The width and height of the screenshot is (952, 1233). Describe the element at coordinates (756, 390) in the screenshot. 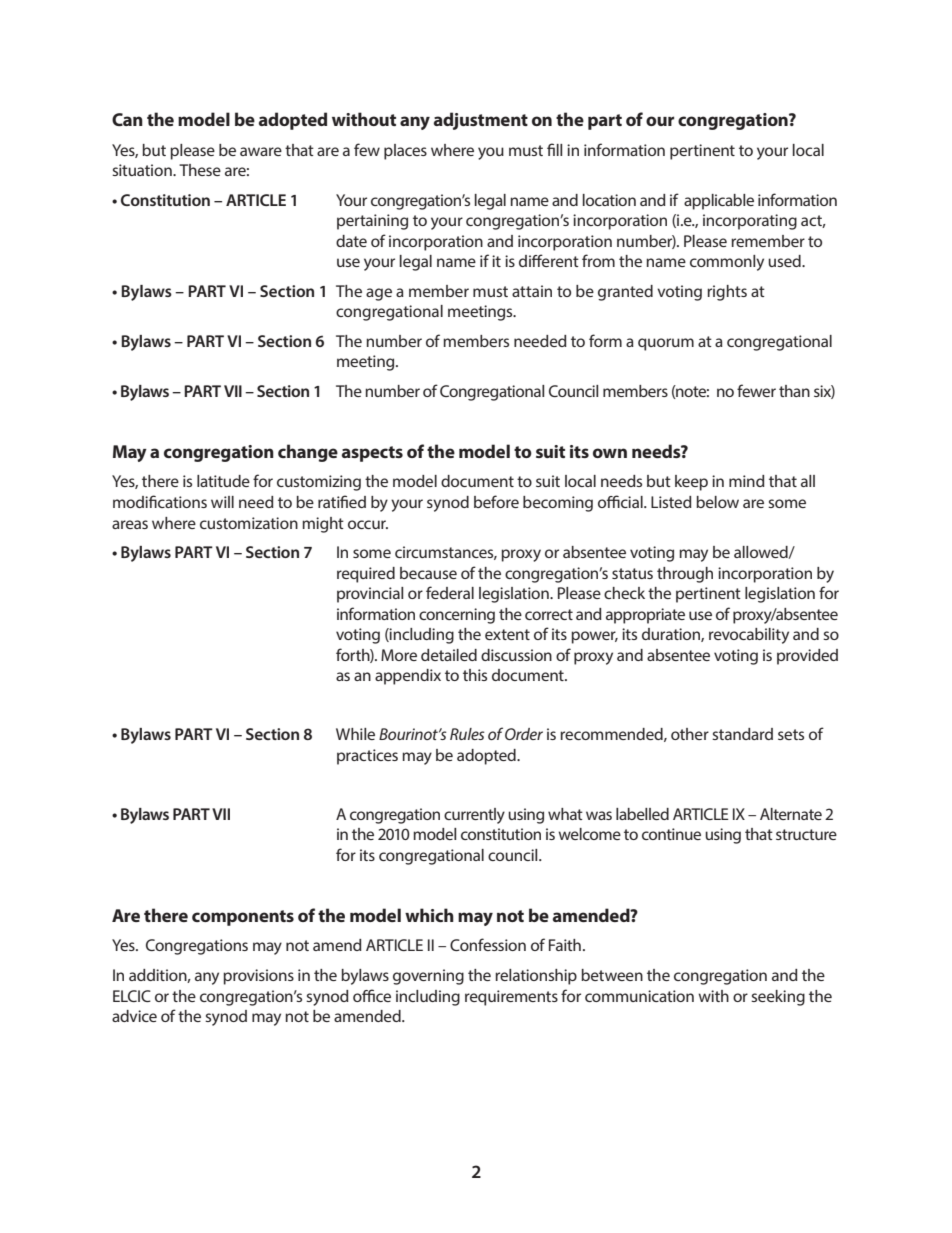

I see `fewer` at that location.
